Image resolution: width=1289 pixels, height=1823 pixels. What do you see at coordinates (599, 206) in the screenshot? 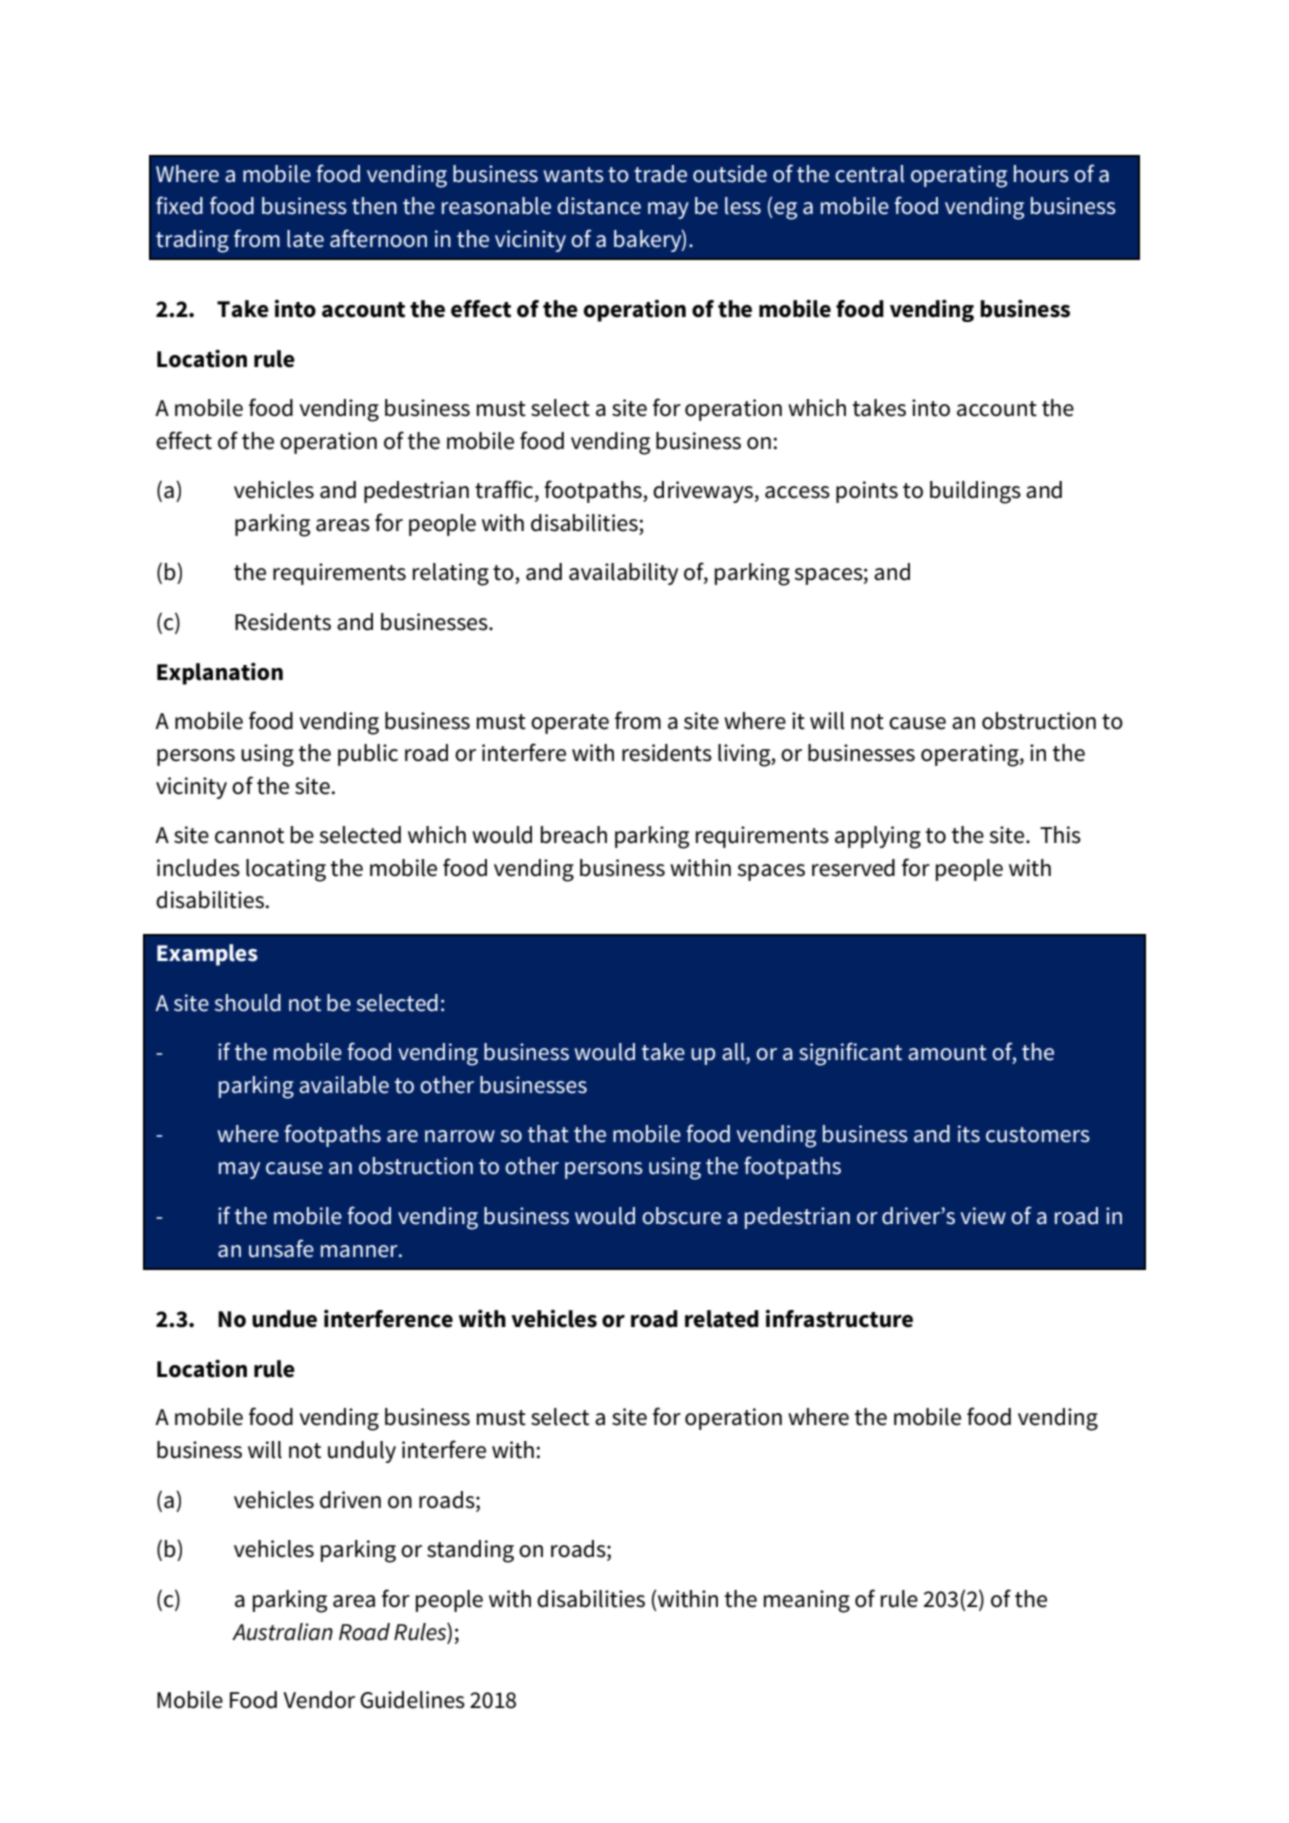
I see `distance` at bounding box center [599, 206].
